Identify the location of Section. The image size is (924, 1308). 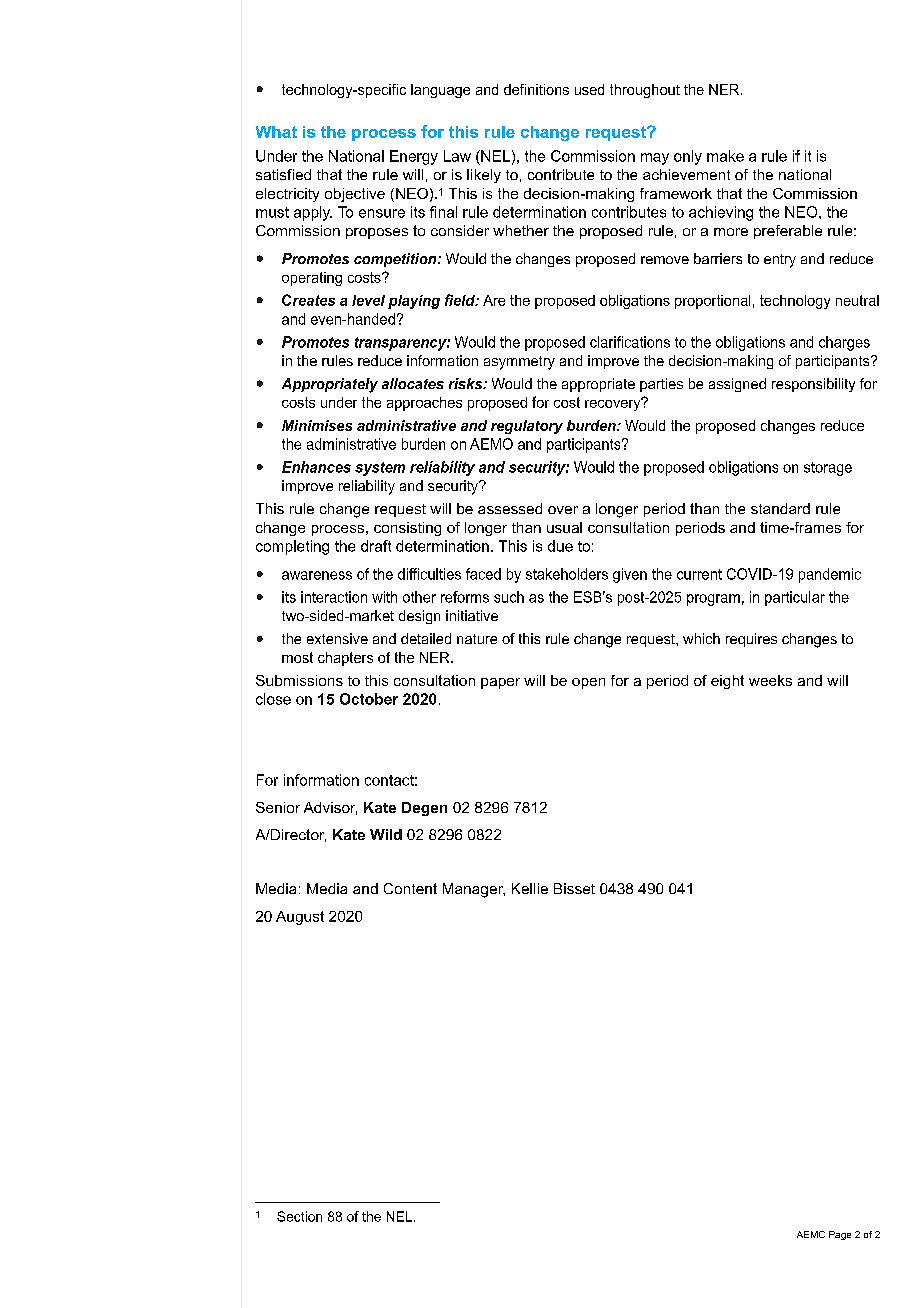
(299, 1216).
